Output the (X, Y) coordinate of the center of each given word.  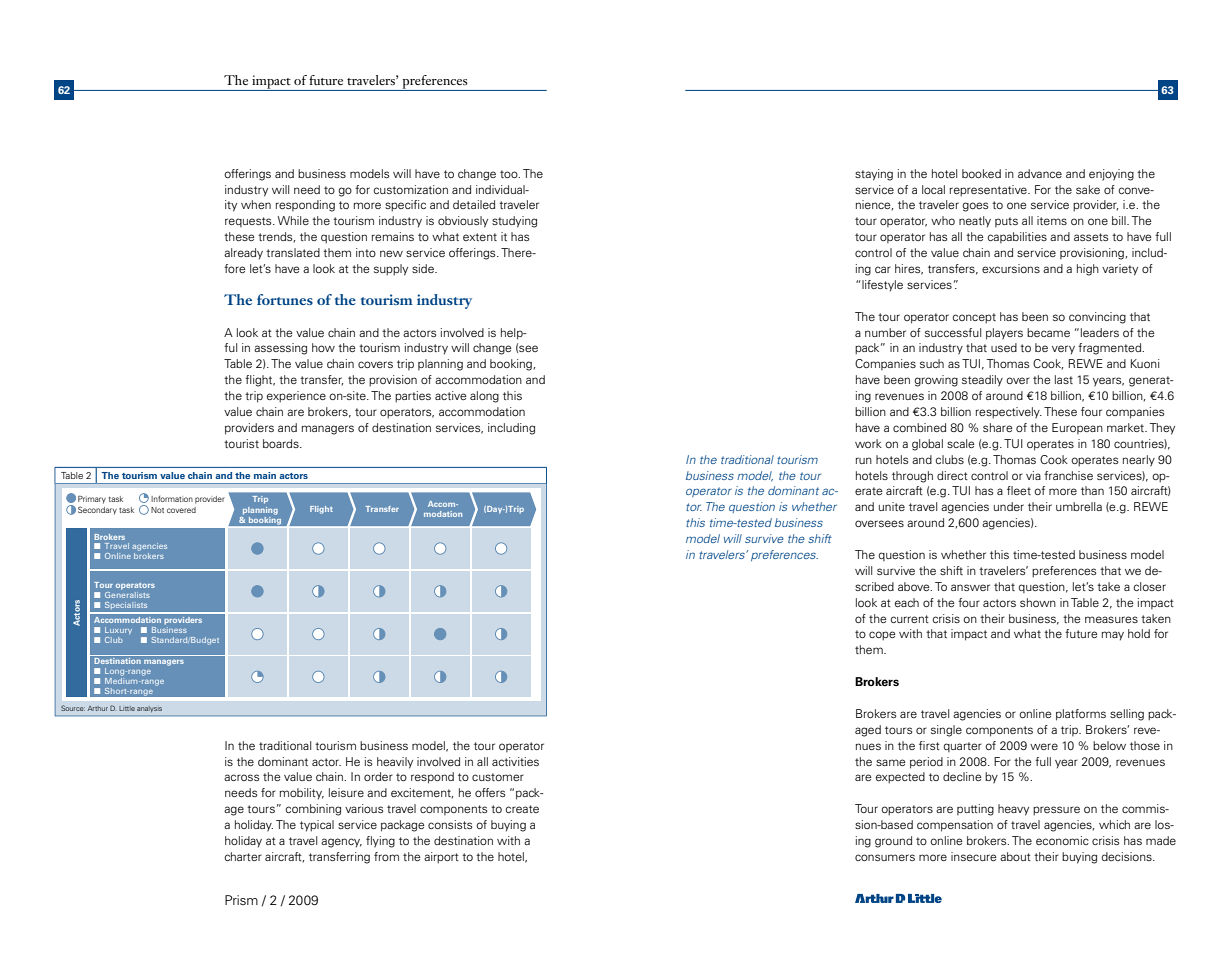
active (451, 395)
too (510, 174)
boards (282, 443)
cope (882, 636)
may (1113, 636)
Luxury (118, 631)
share (998, 427)
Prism (241, 900)
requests (249, 222)
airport (441, 858)
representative (989, 191)
